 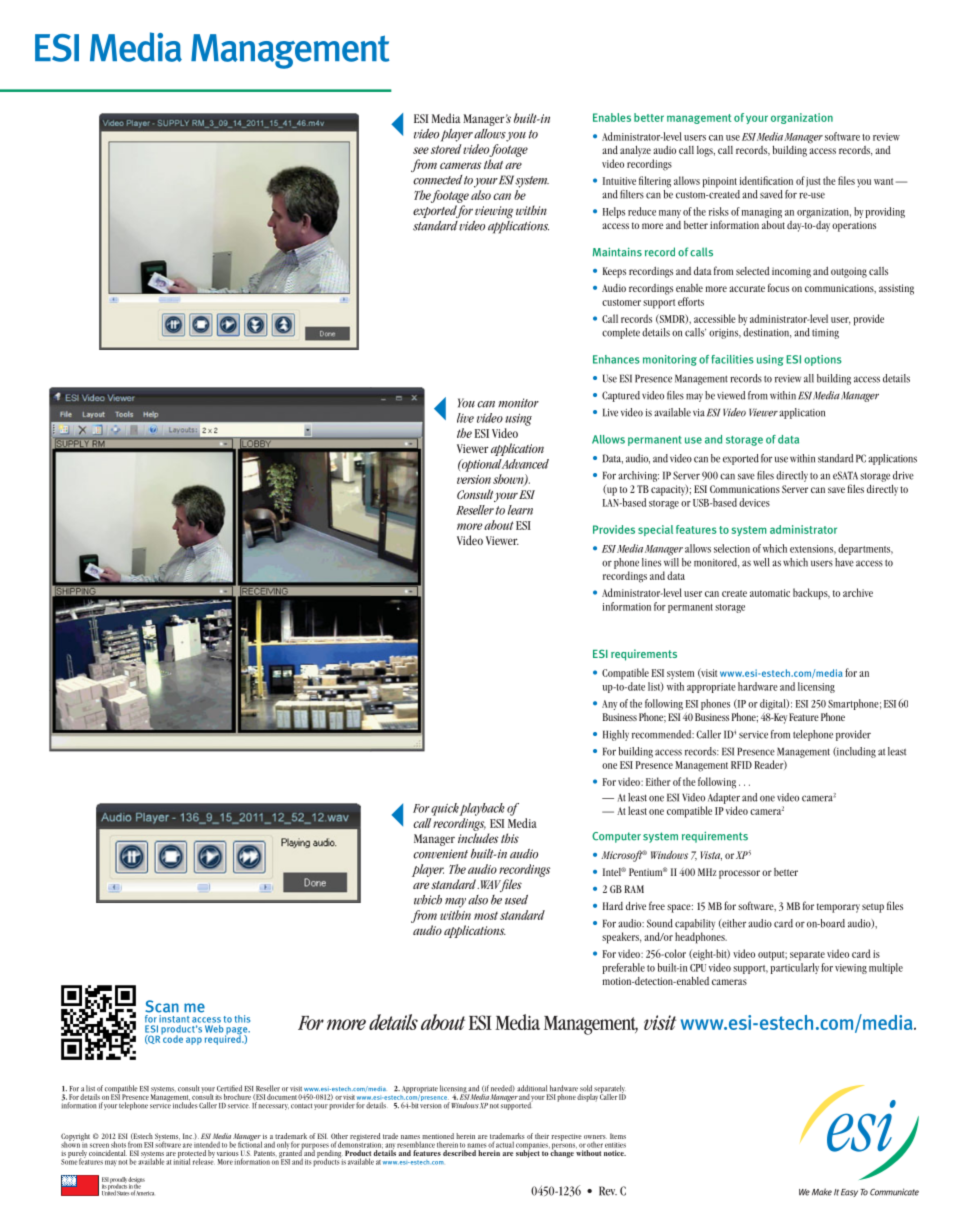 I want to click on just, so click(x=813, y=182).
